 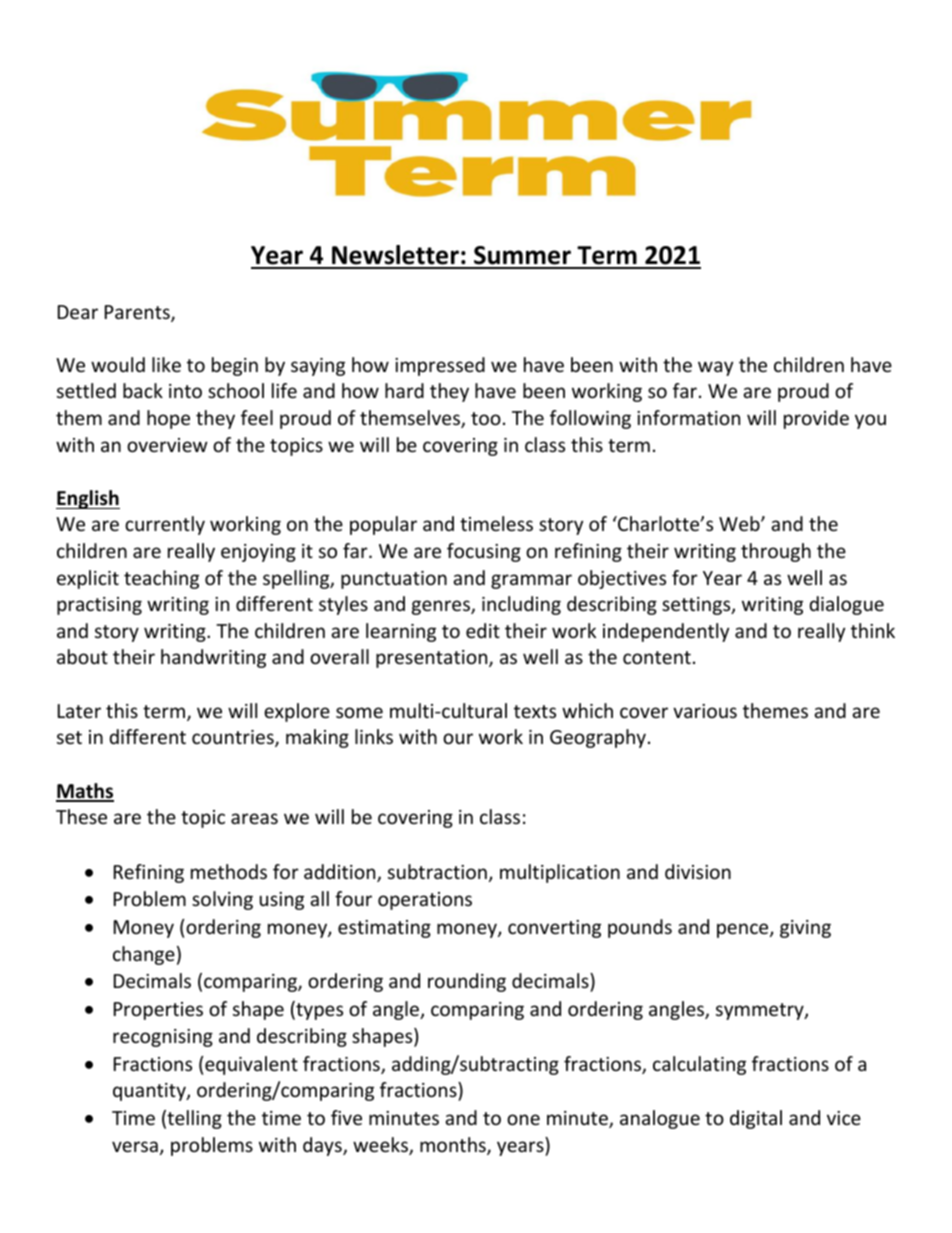 What do you see at coordinates (454, 1146) in the document?
I see `months` at bounding box center [454, 1146].
